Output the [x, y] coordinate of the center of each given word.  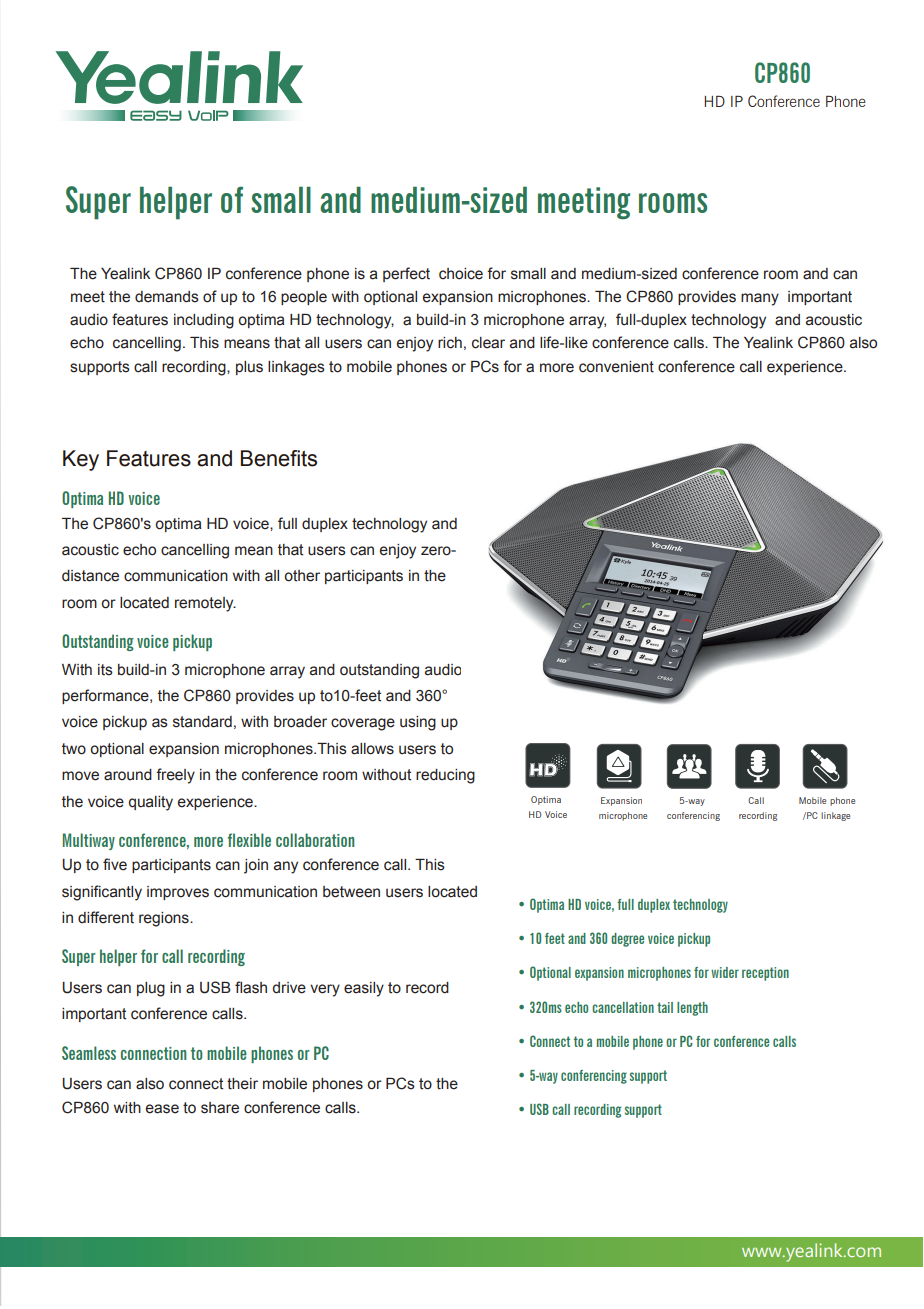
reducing [445, 776]
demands [167, 297]
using [418, 723]
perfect [406, 274]
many [760, 299]
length [692, 1009]
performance [106, 696]
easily [364, 989]
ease [162, 1109]
